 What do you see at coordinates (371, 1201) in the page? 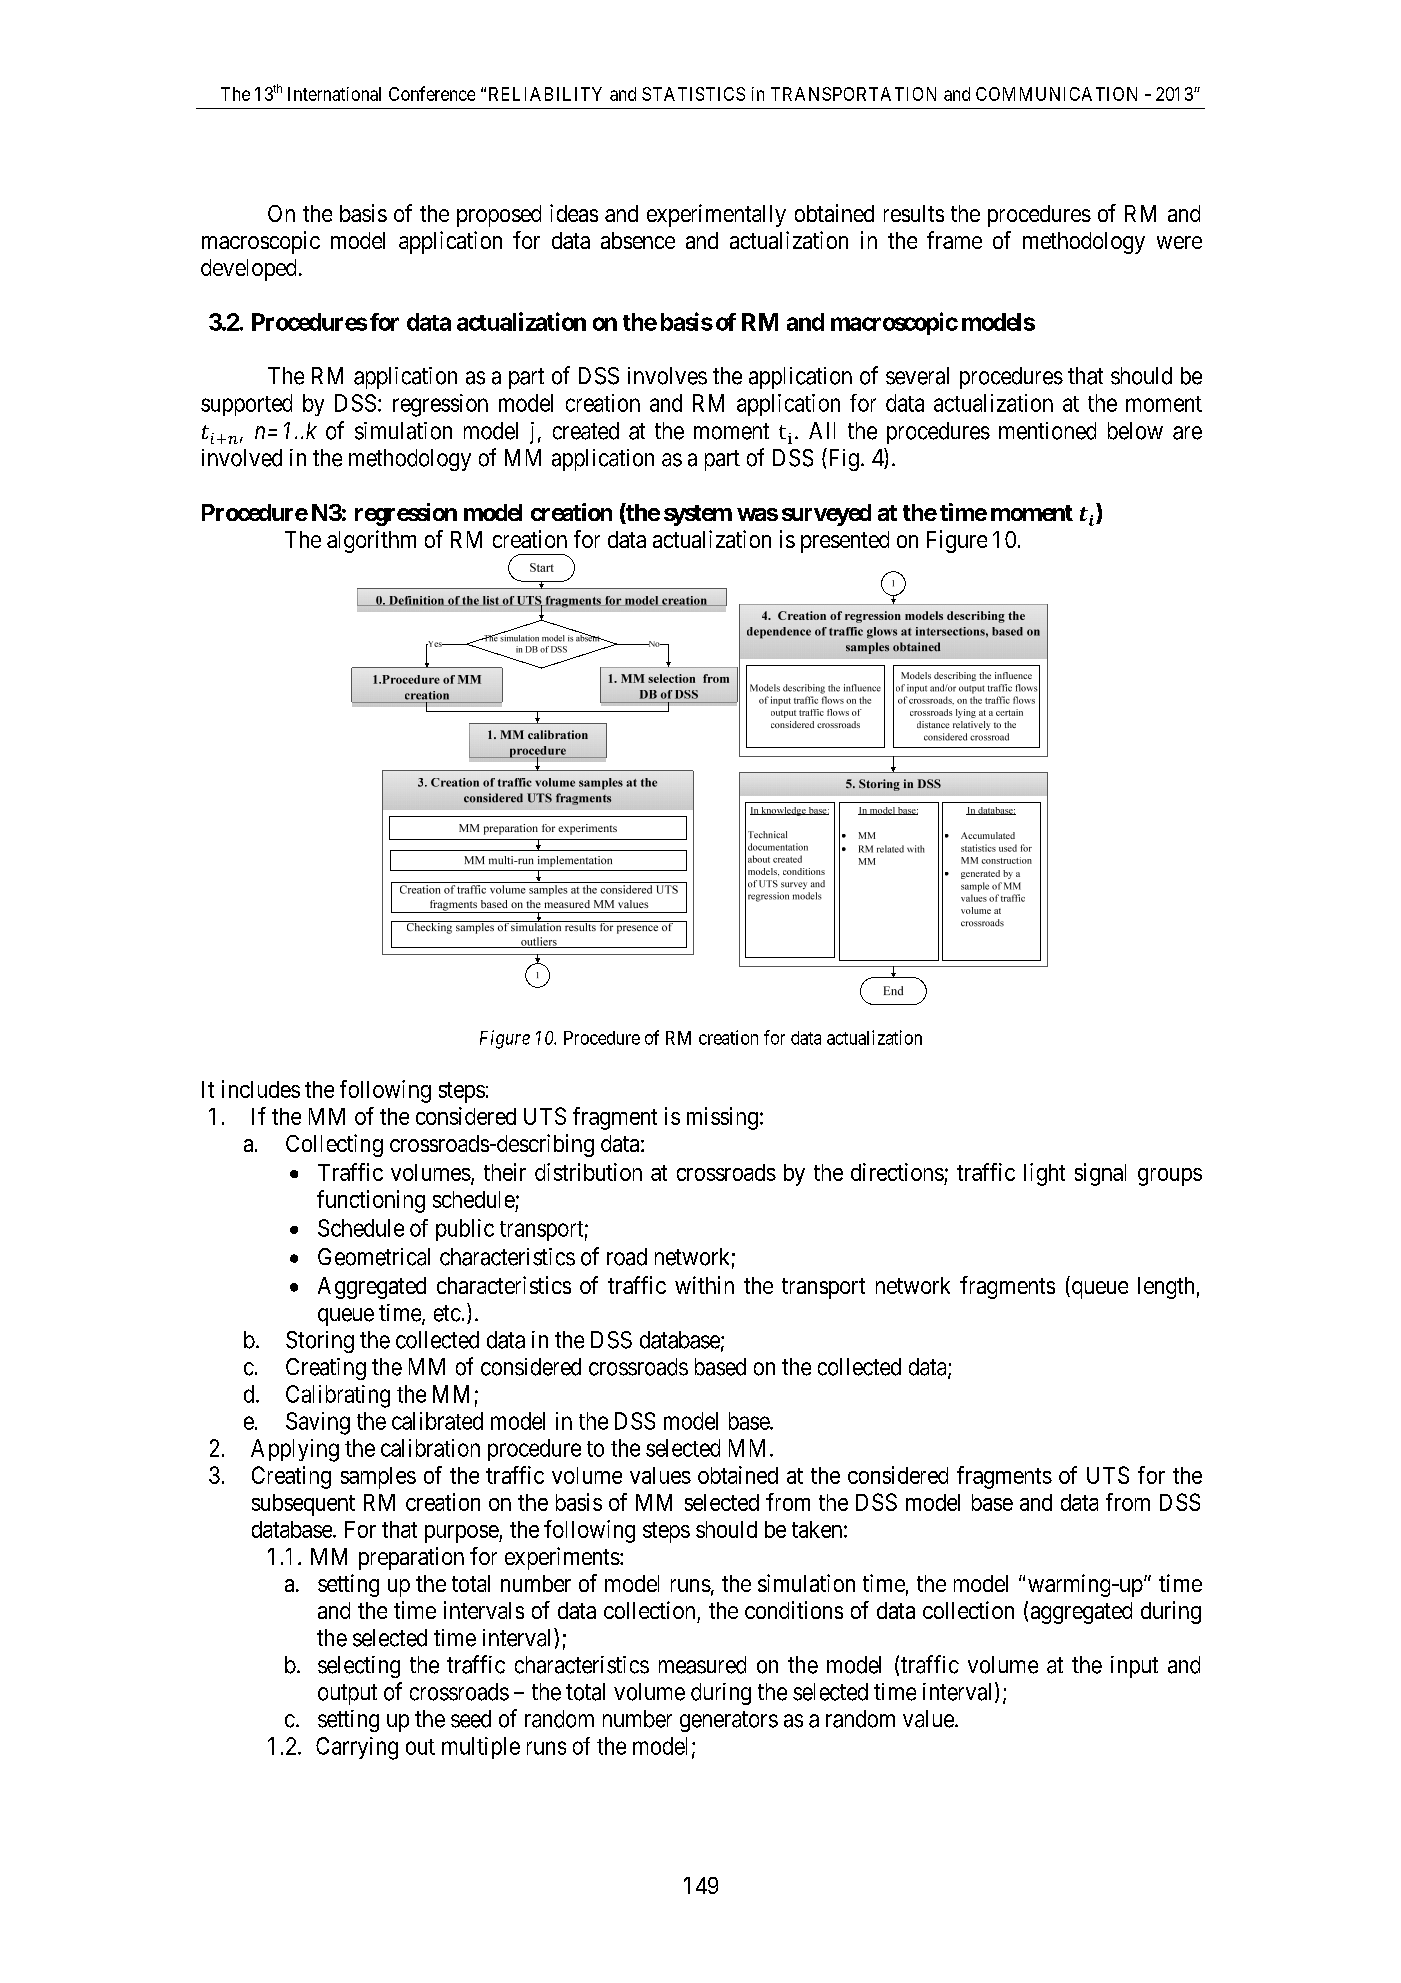
I see `functioning` at bounding box center [371, 1201].
